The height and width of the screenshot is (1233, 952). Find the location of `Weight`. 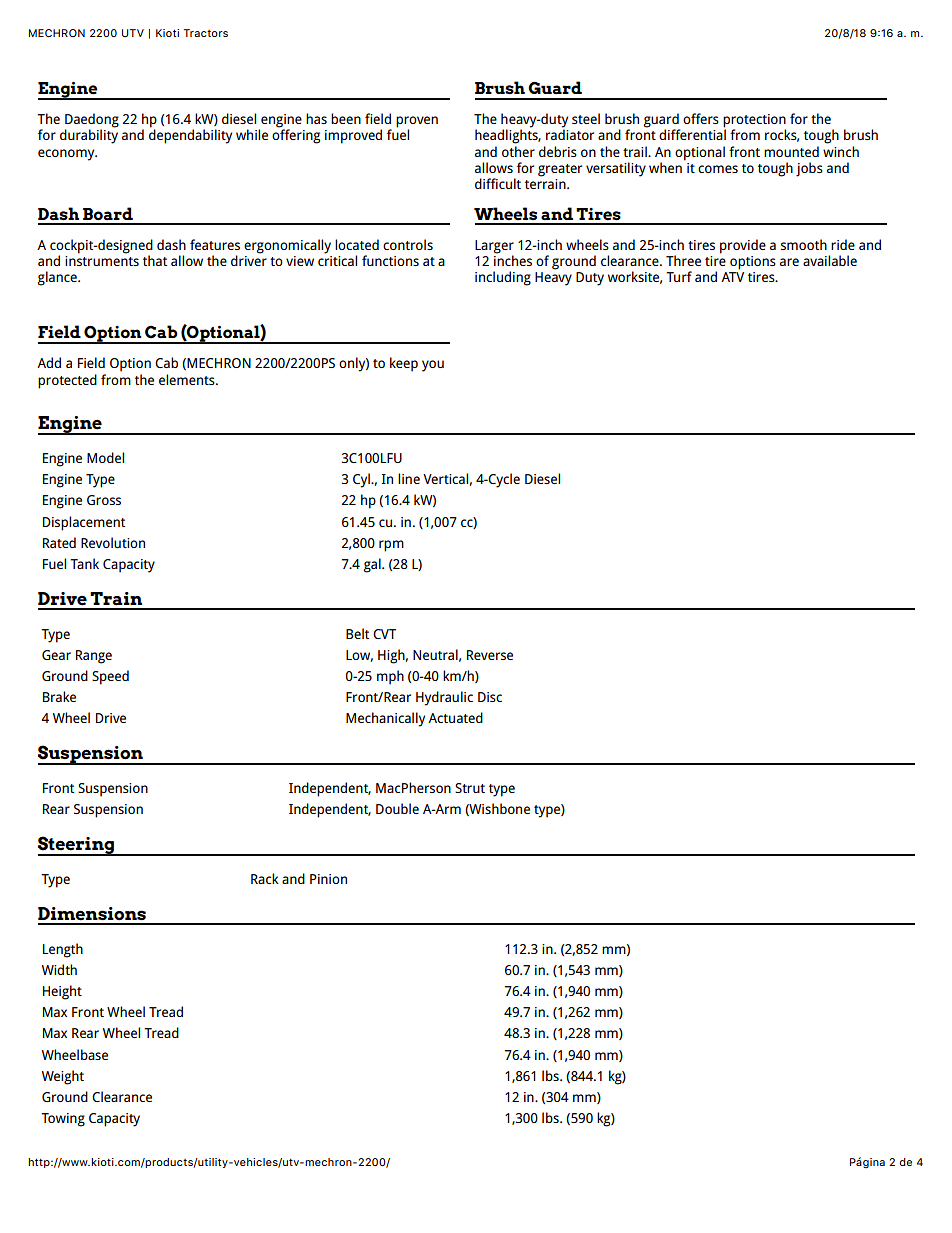

Weight is located at coordinates (63, 1077).
